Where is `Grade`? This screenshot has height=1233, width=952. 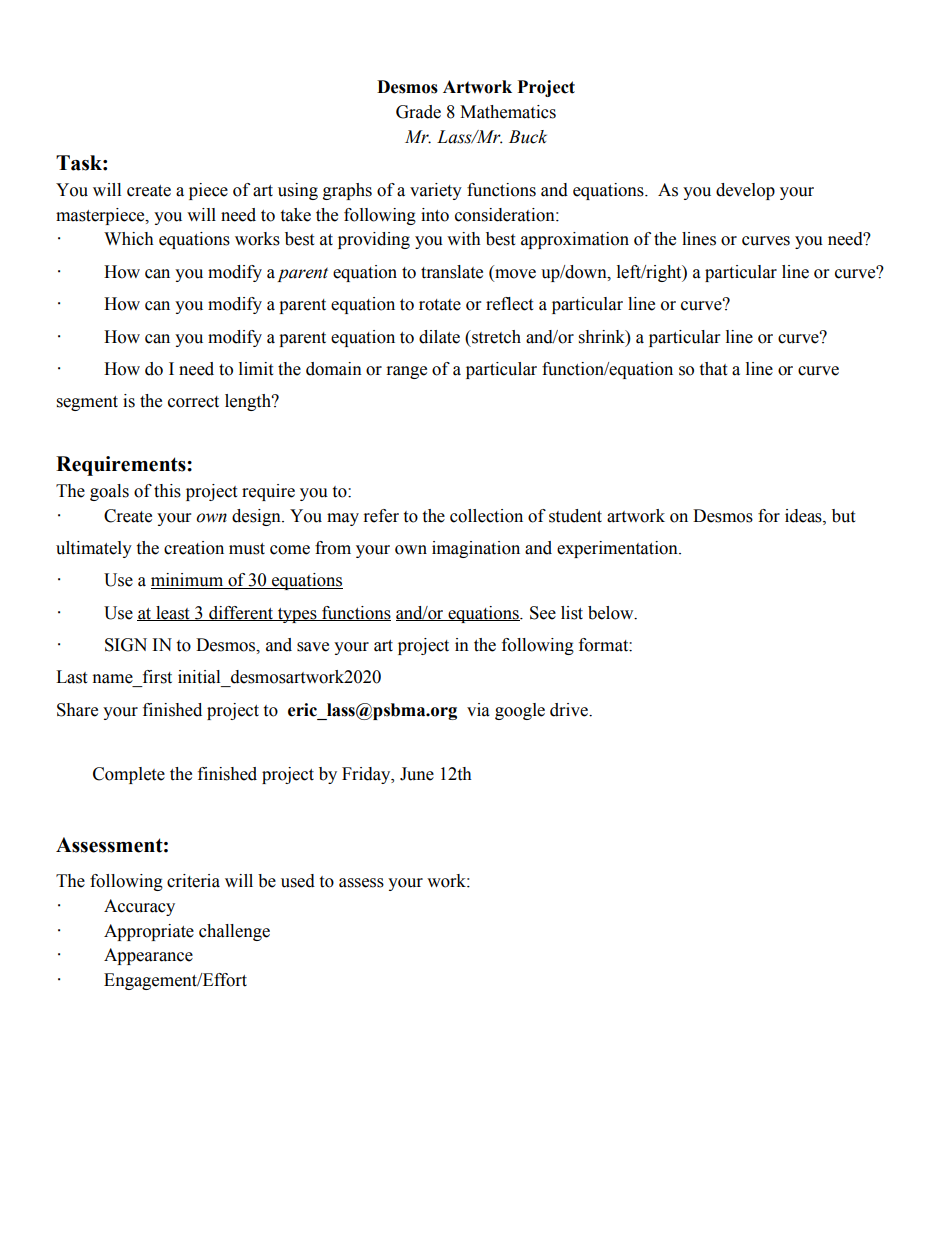
Grade is located at coordinates (418, 112).
